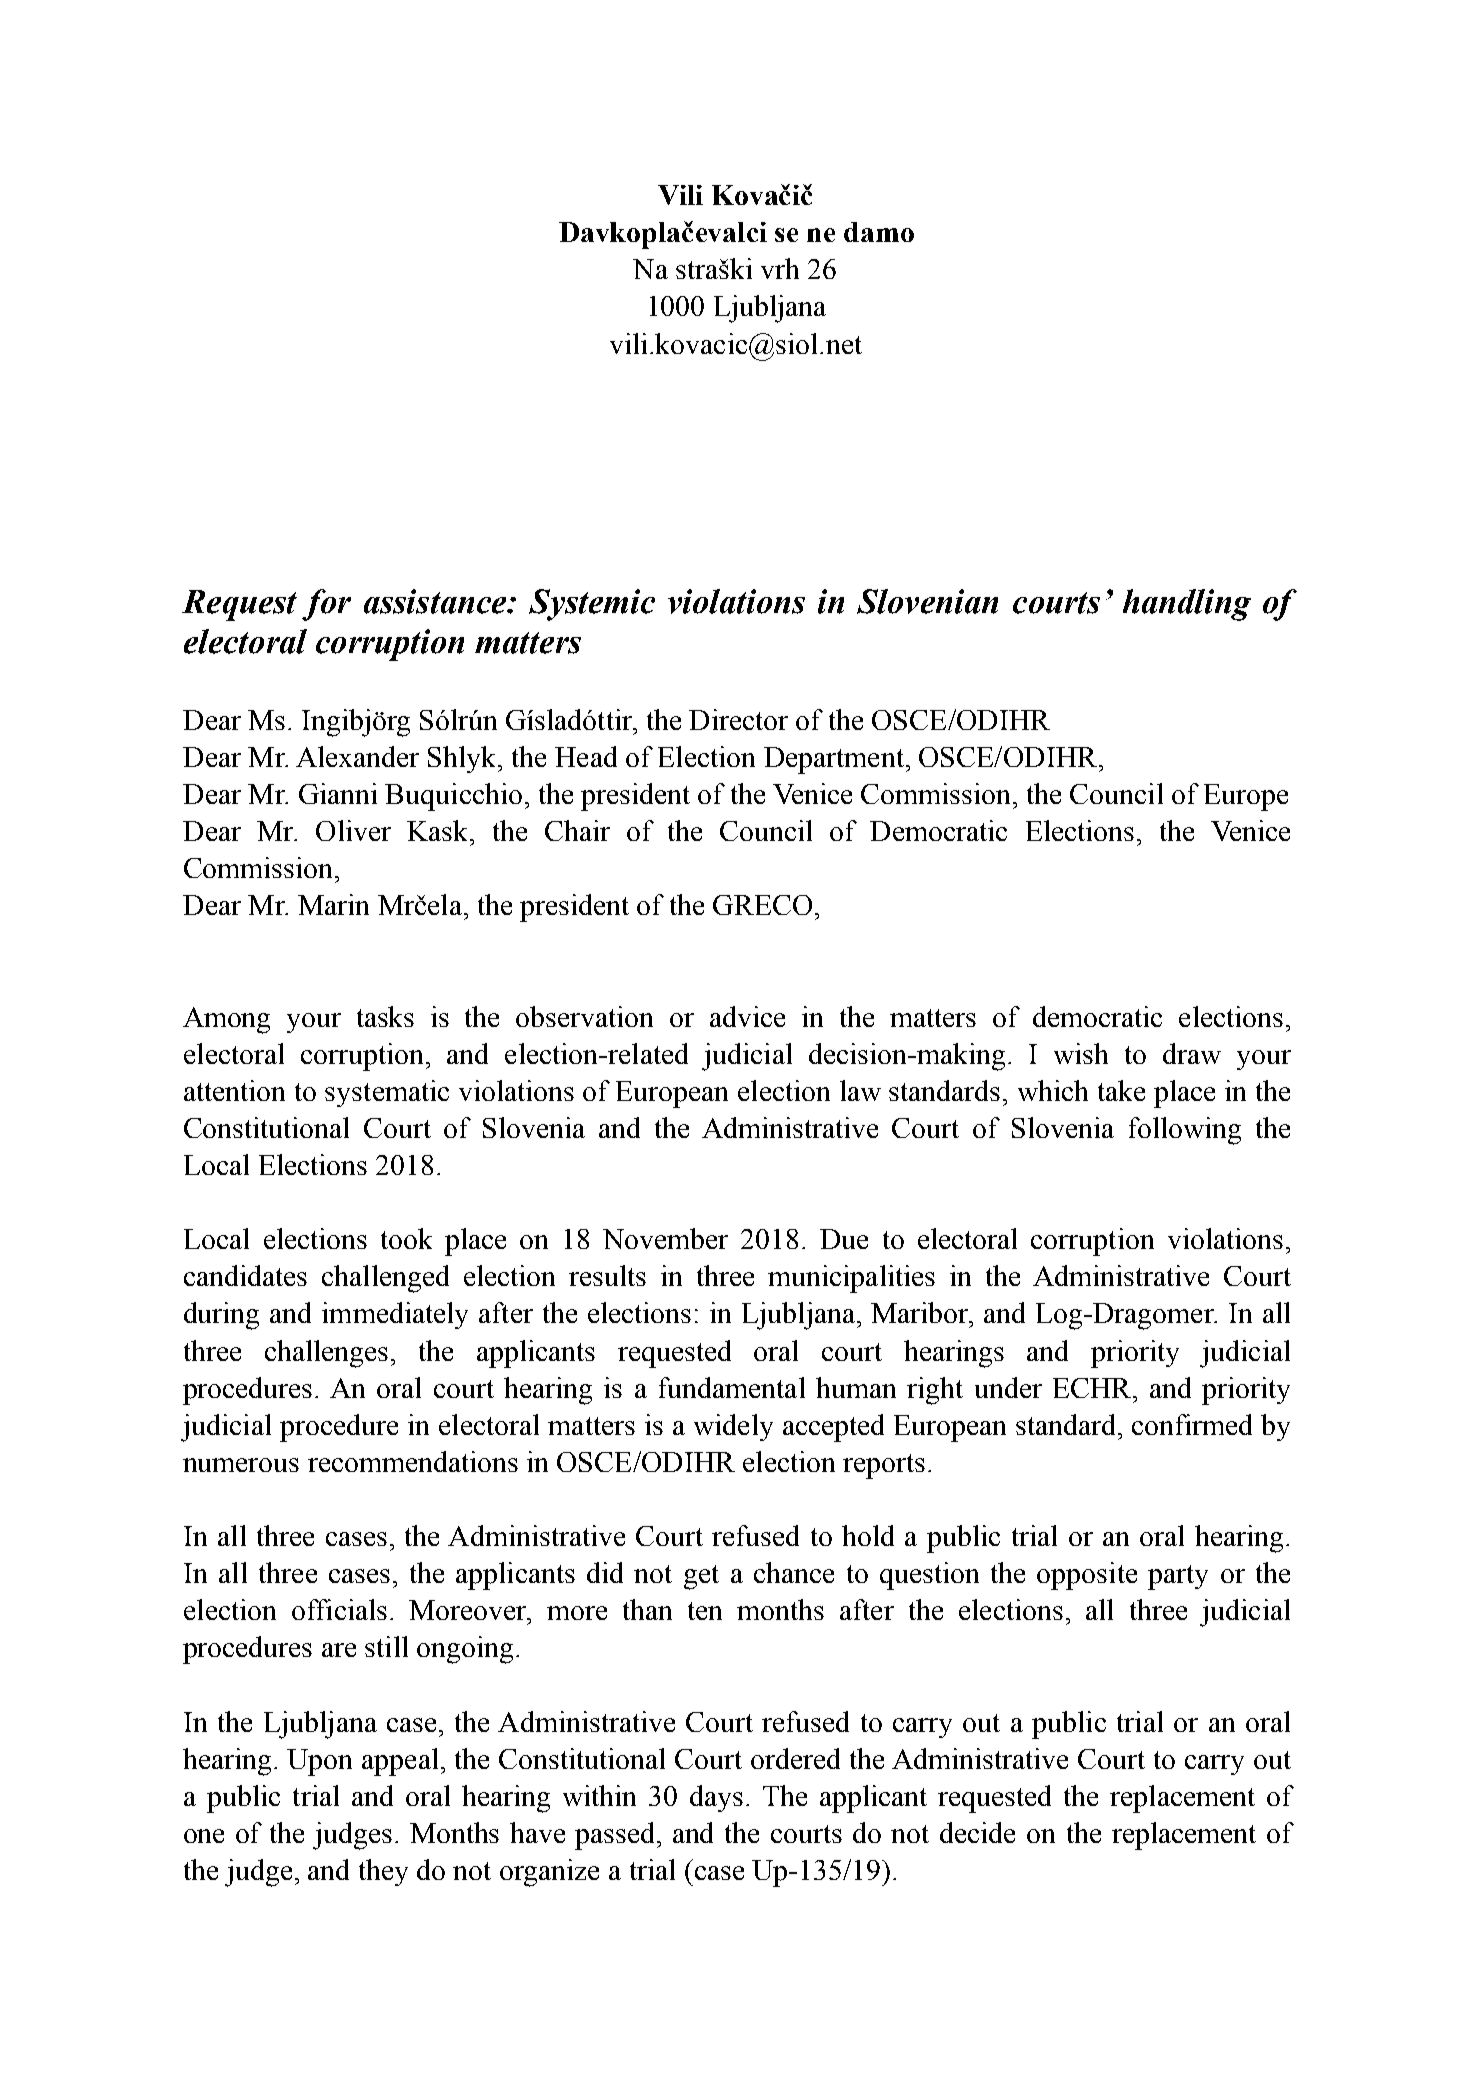 Image resolution: width=1473 pixels, height=2083 pixels. Describe the element at coordinates (716, 1798) in the page. I see `days` at that location.
